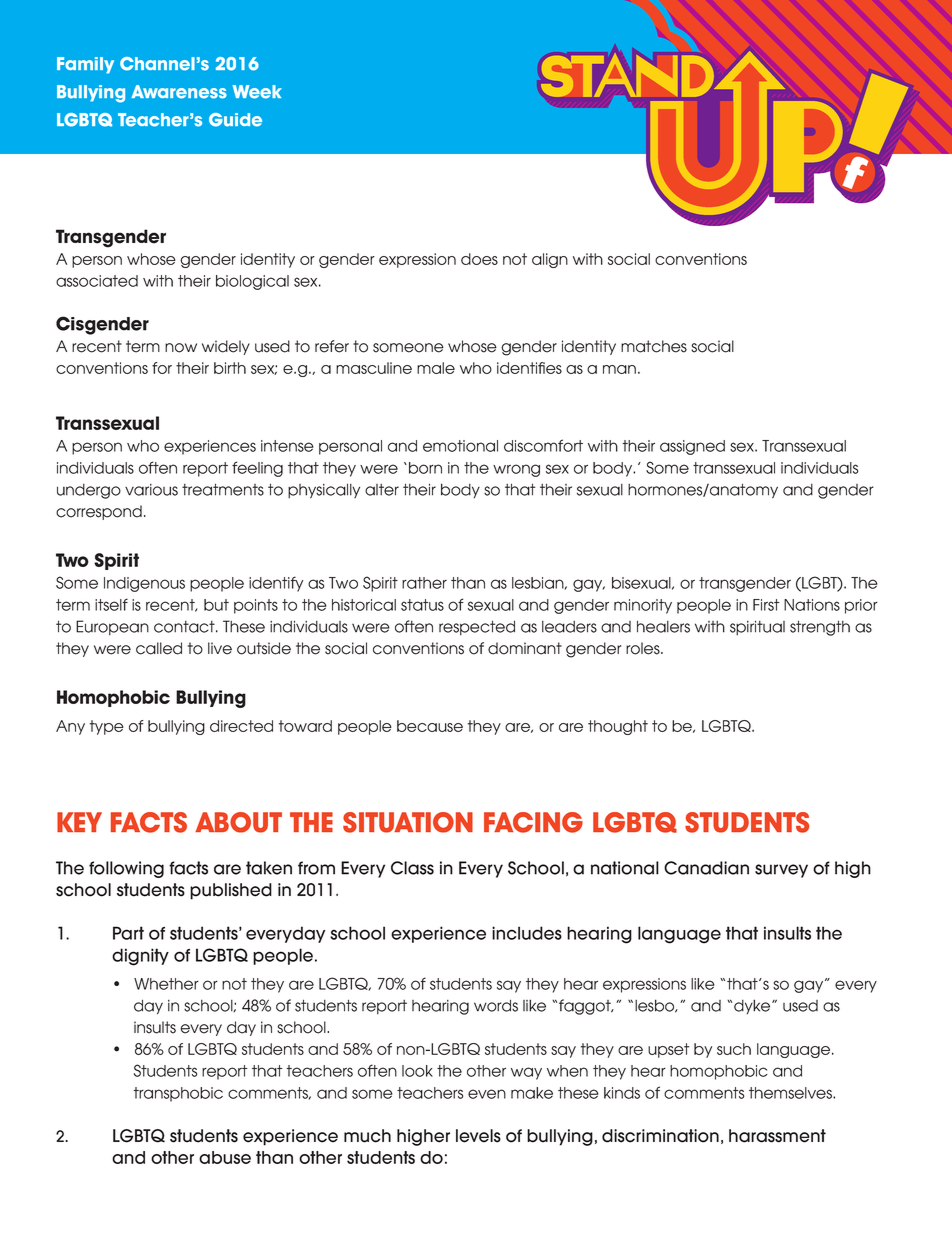  I want to click on harassment, so click(777, 1136).
